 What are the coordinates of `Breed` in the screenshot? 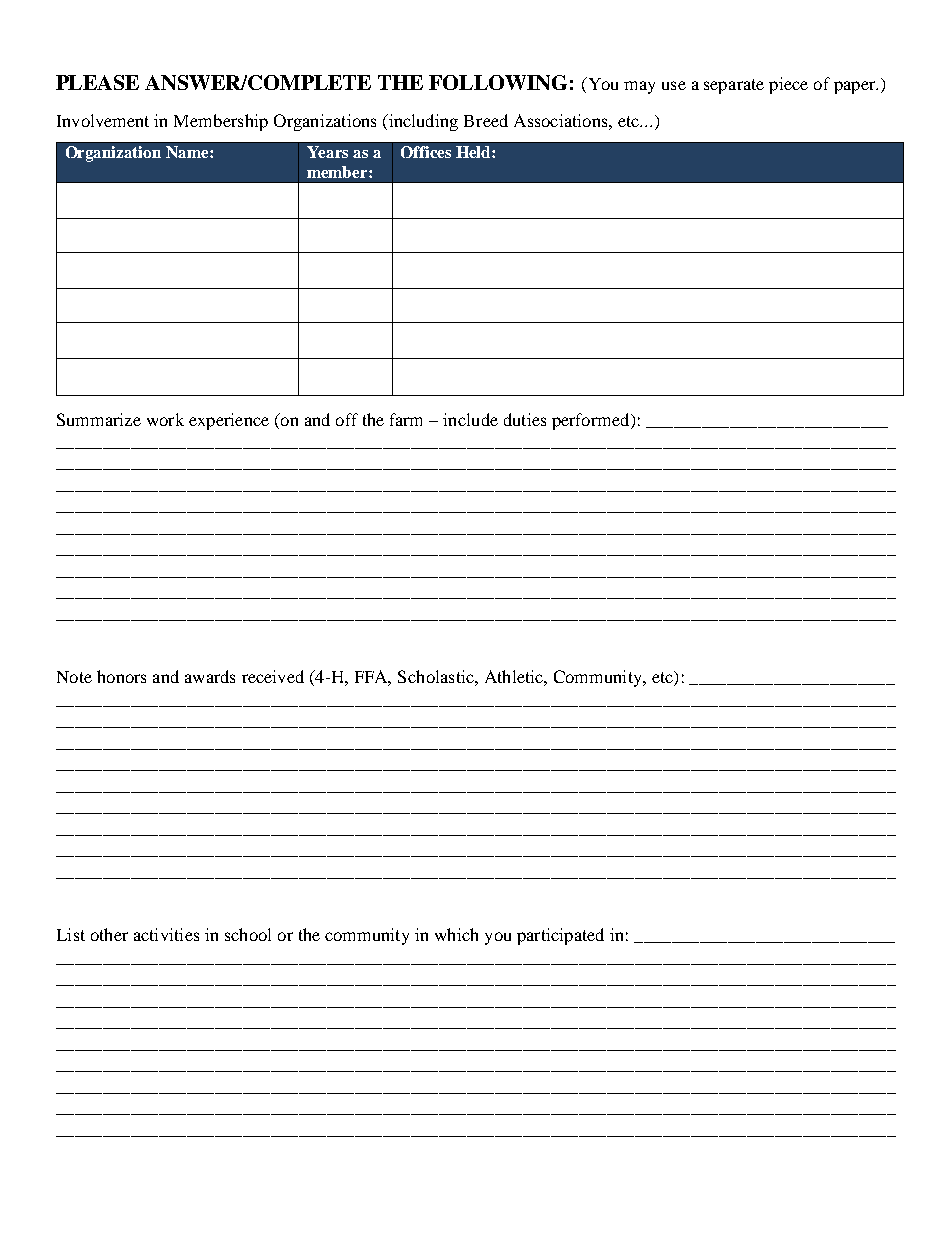 It's located at (486, 120).
